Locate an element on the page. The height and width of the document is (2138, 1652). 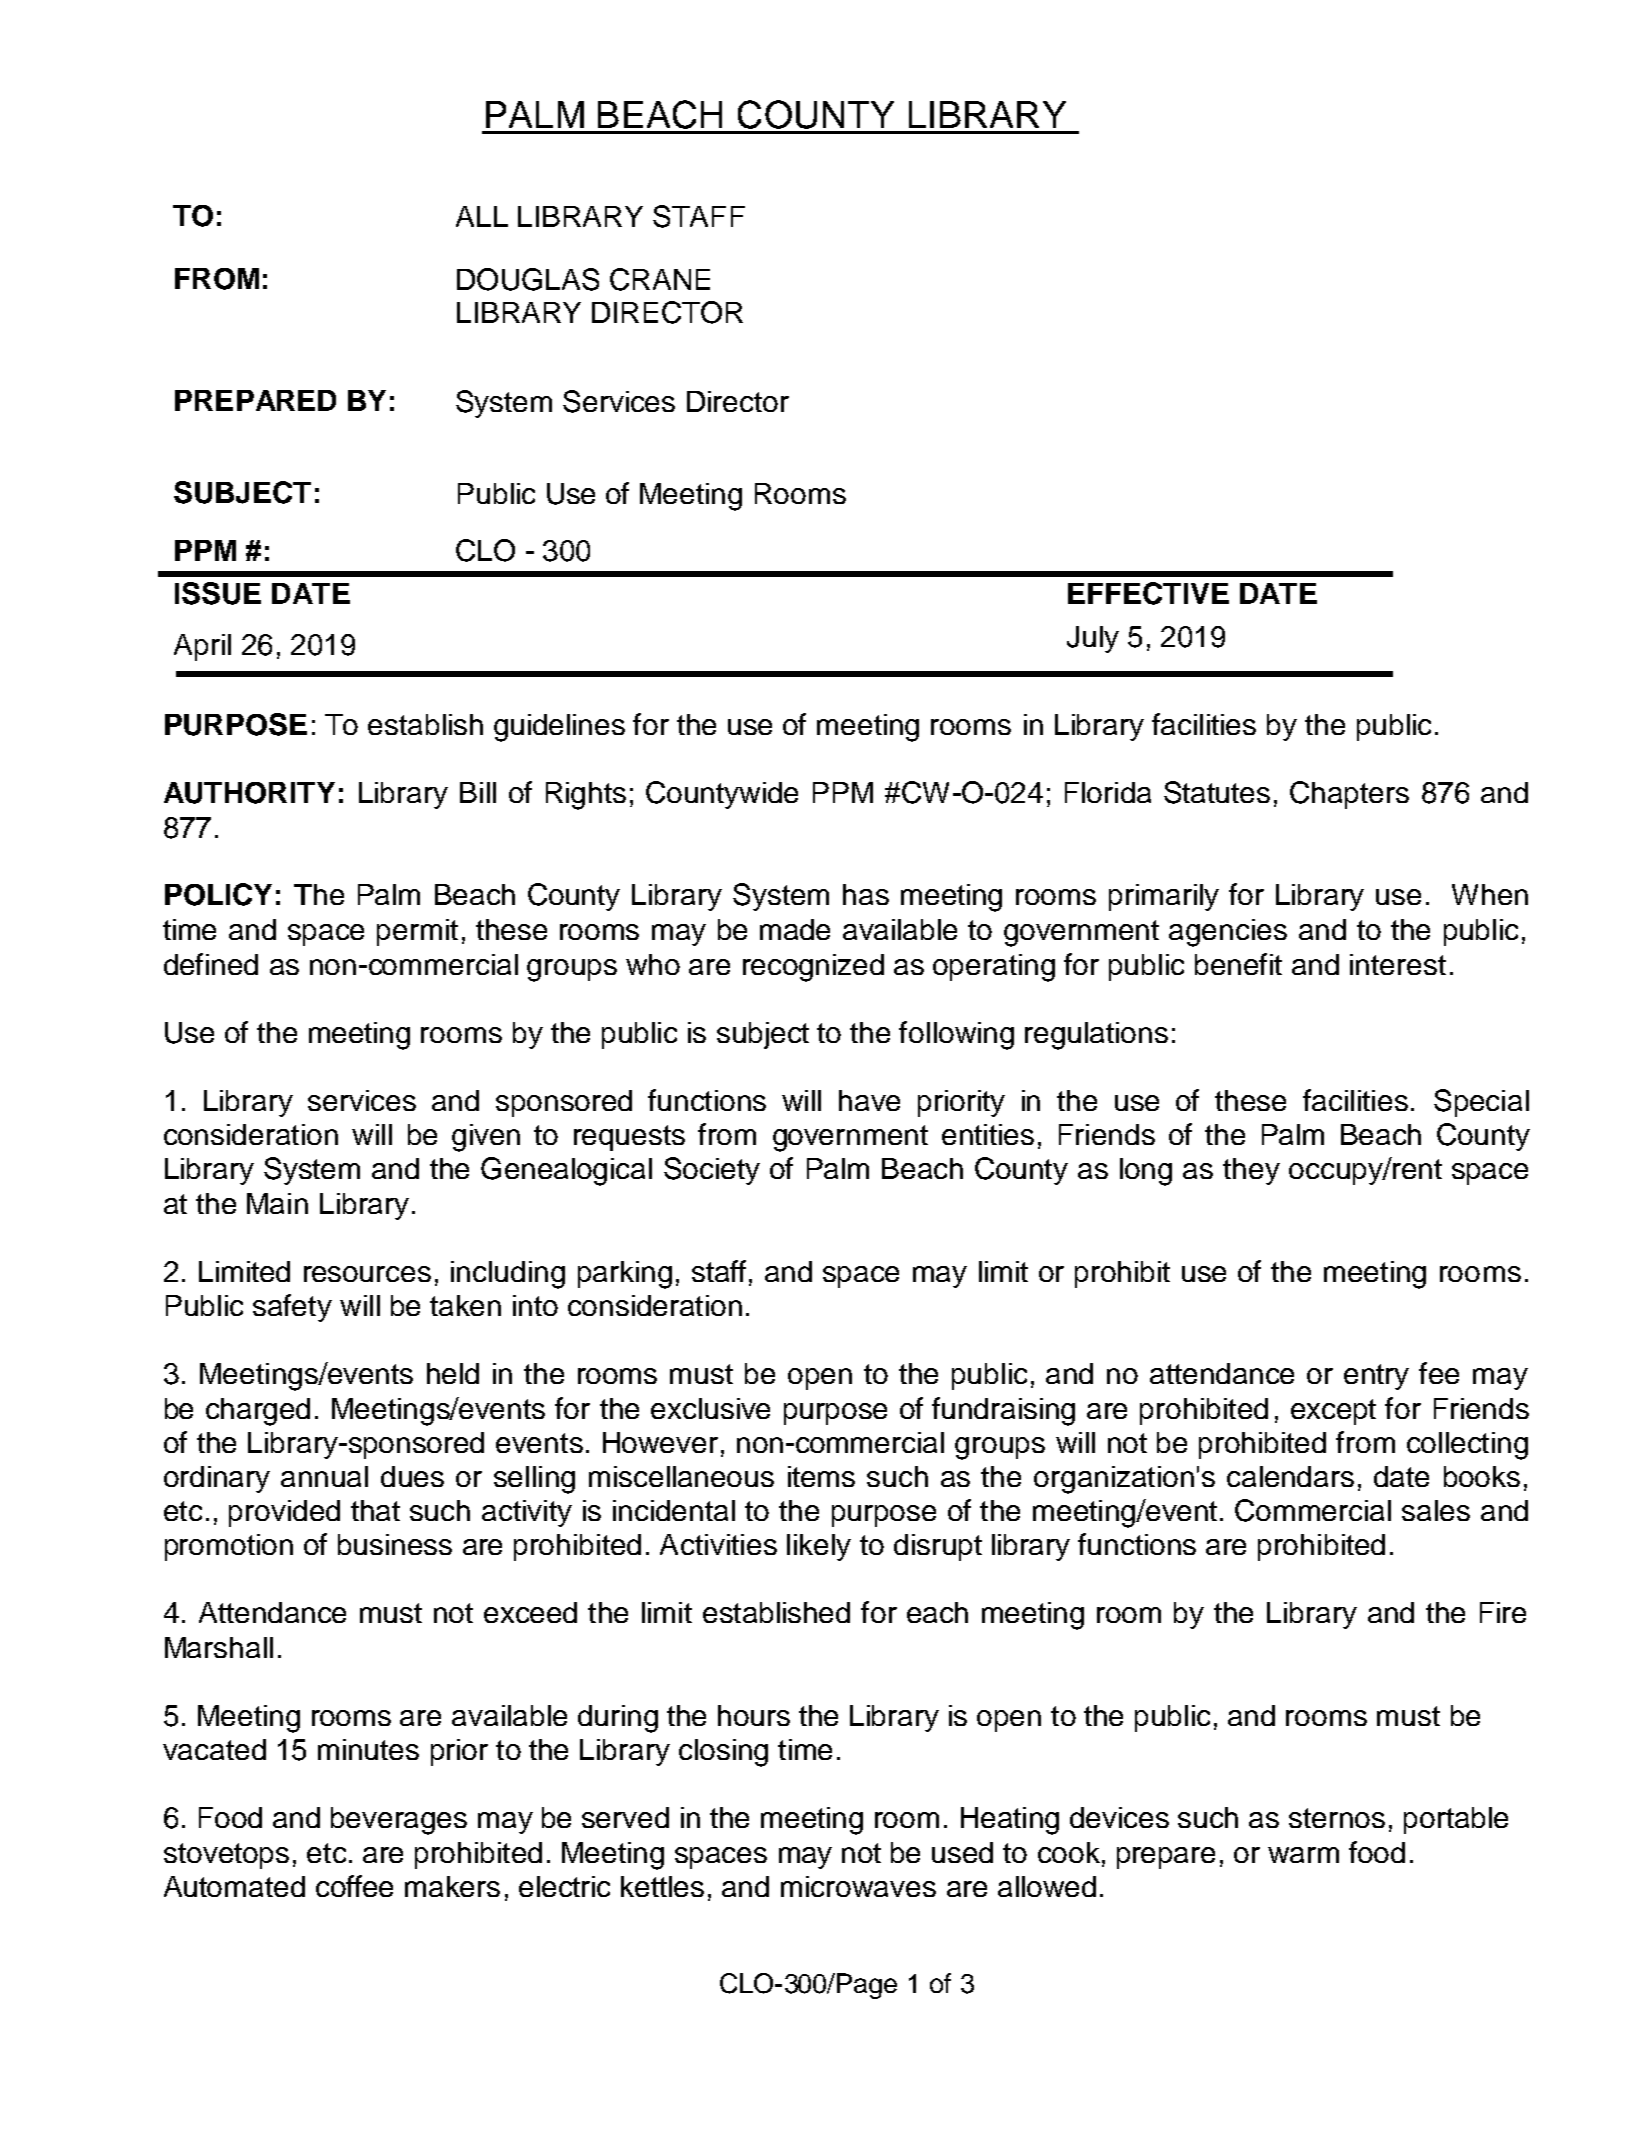
Chapters is located at coordinates (1349, 795).
